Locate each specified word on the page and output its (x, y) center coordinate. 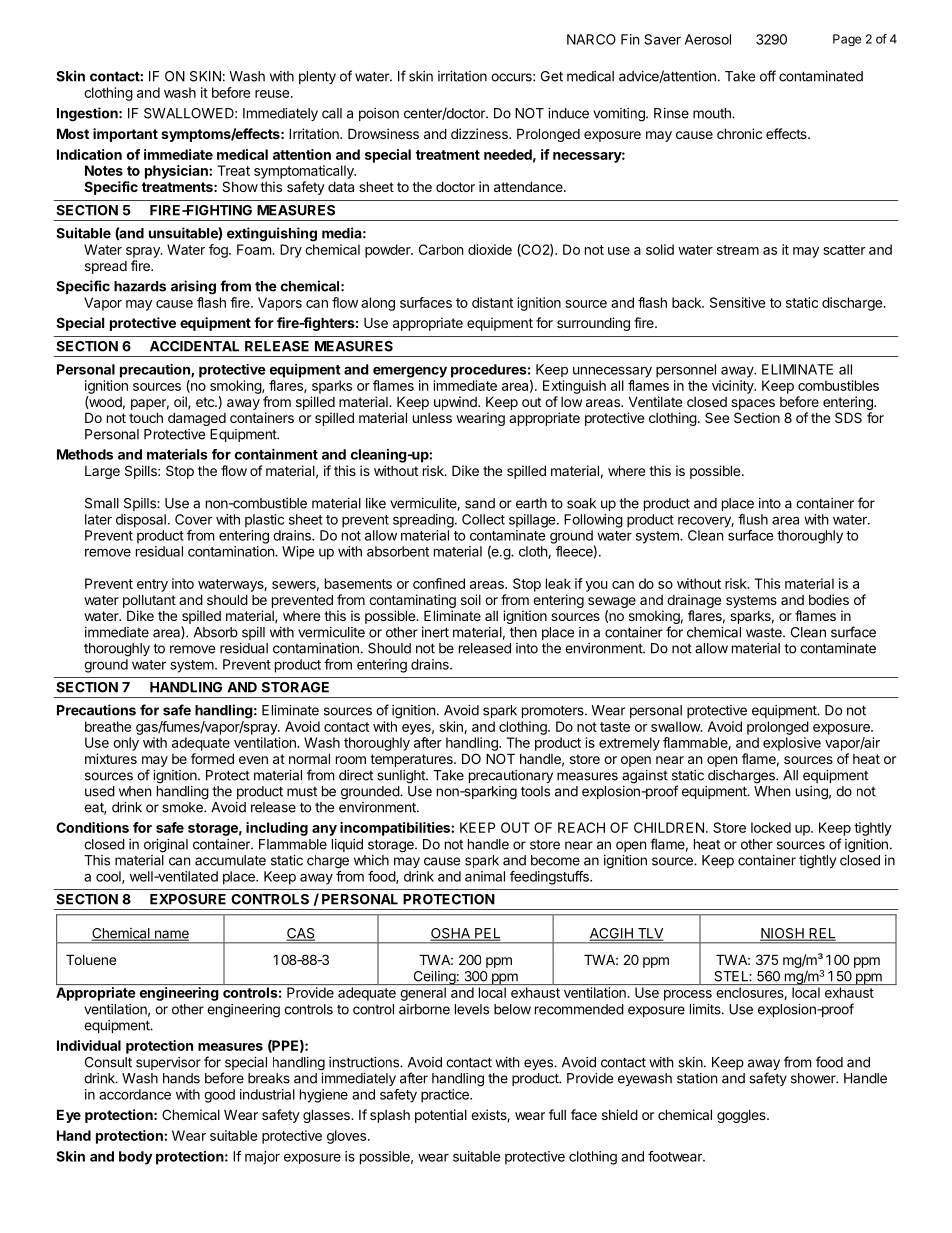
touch (146, 417)
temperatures (412, 760)
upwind (456, 403)
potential (441, 1116)
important (125, 135)
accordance (135, 1094)
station (697, 1078)
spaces (753, 404)
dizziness (480, 133)
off (768, 76)
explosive (792, 744)
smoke (183, 807)
